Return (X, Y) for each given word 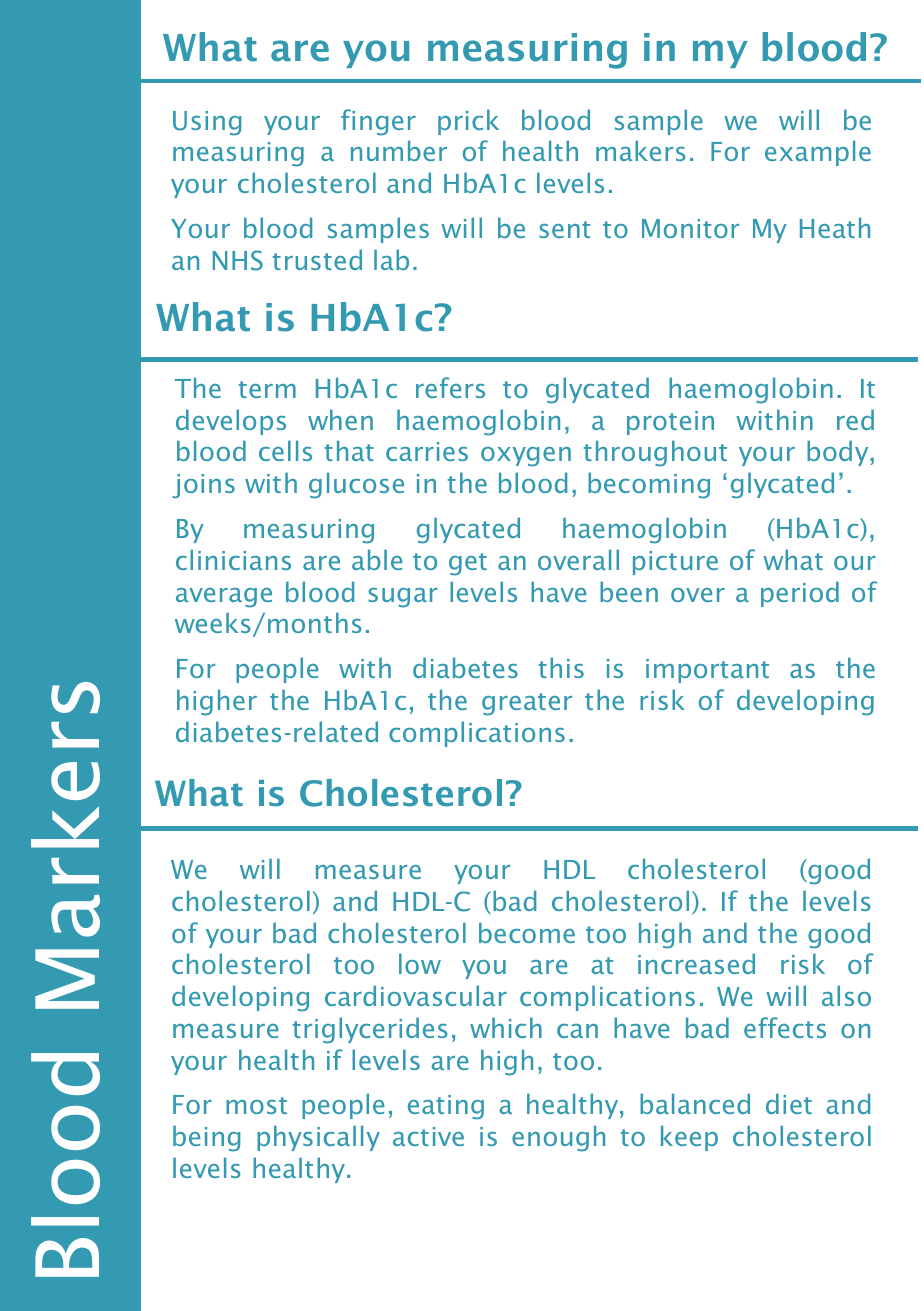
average (224, 598)
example (818, 153)
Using (207, 123)
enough (558, 1138)
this (561, 667)
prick (468, 122)
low (420, 963)
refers (450, 387)
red (855, 419)
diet (789, 1103)
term (267, 389)
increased (696, 963)
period (800, 594)
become (527, 932)
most (256, 1105)
